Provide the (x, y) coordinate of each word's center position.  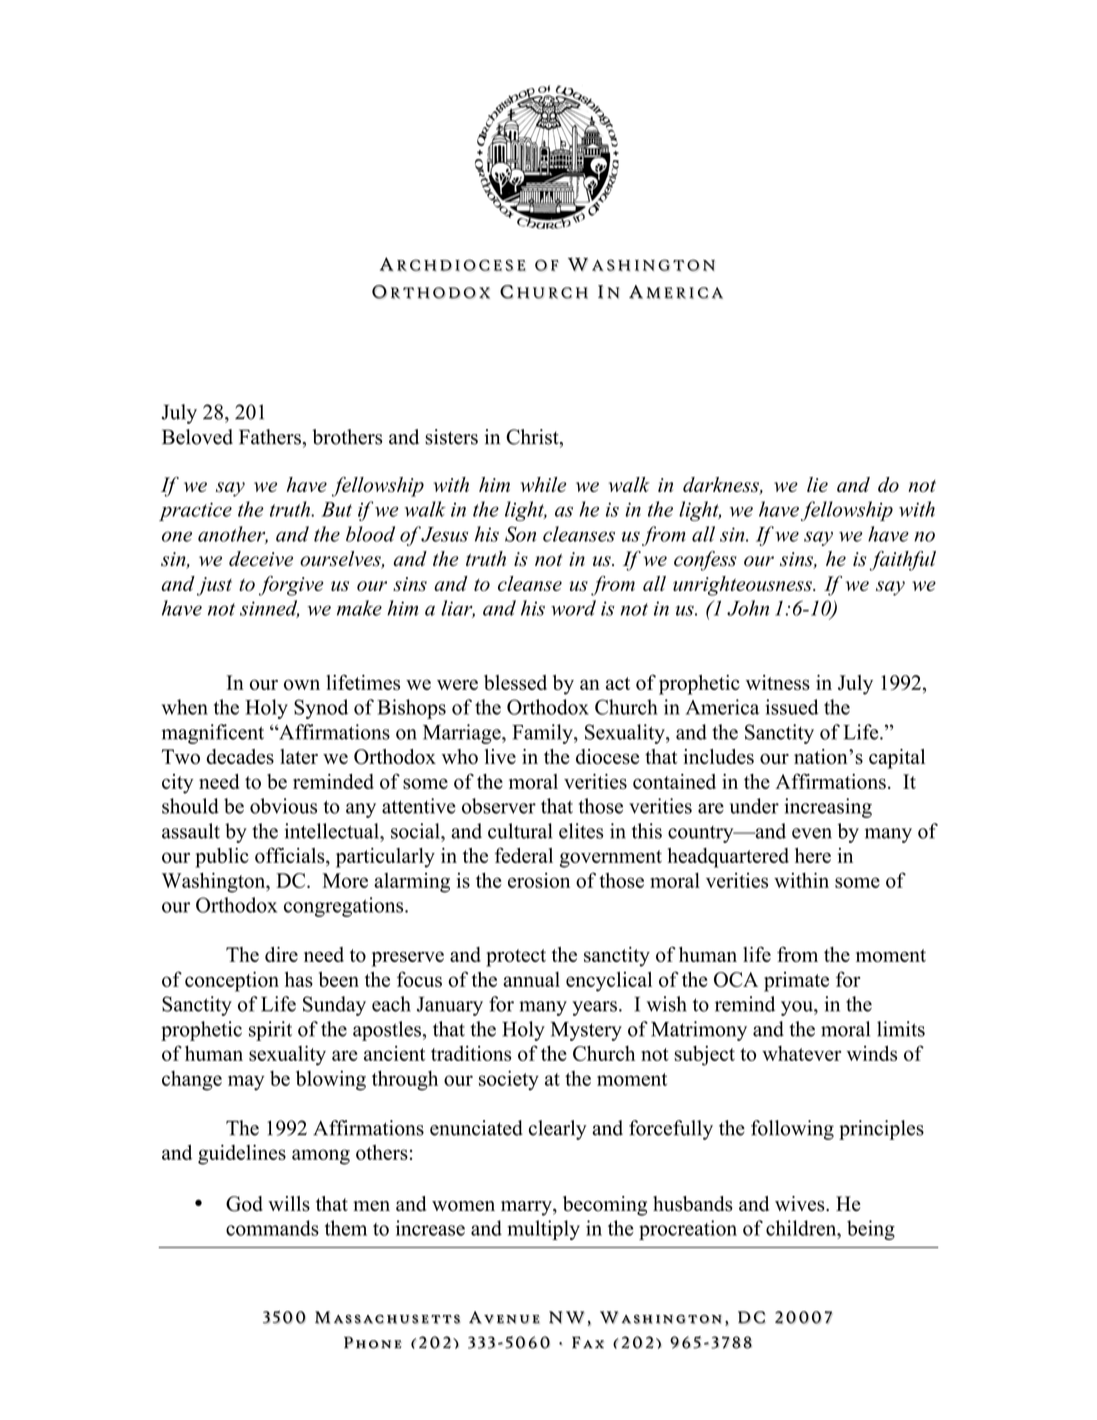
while (543, 484)
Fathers (270, 437)
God (244, 1204)
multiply (543, 1230)
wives (801, 1204)
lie (817, 484)
